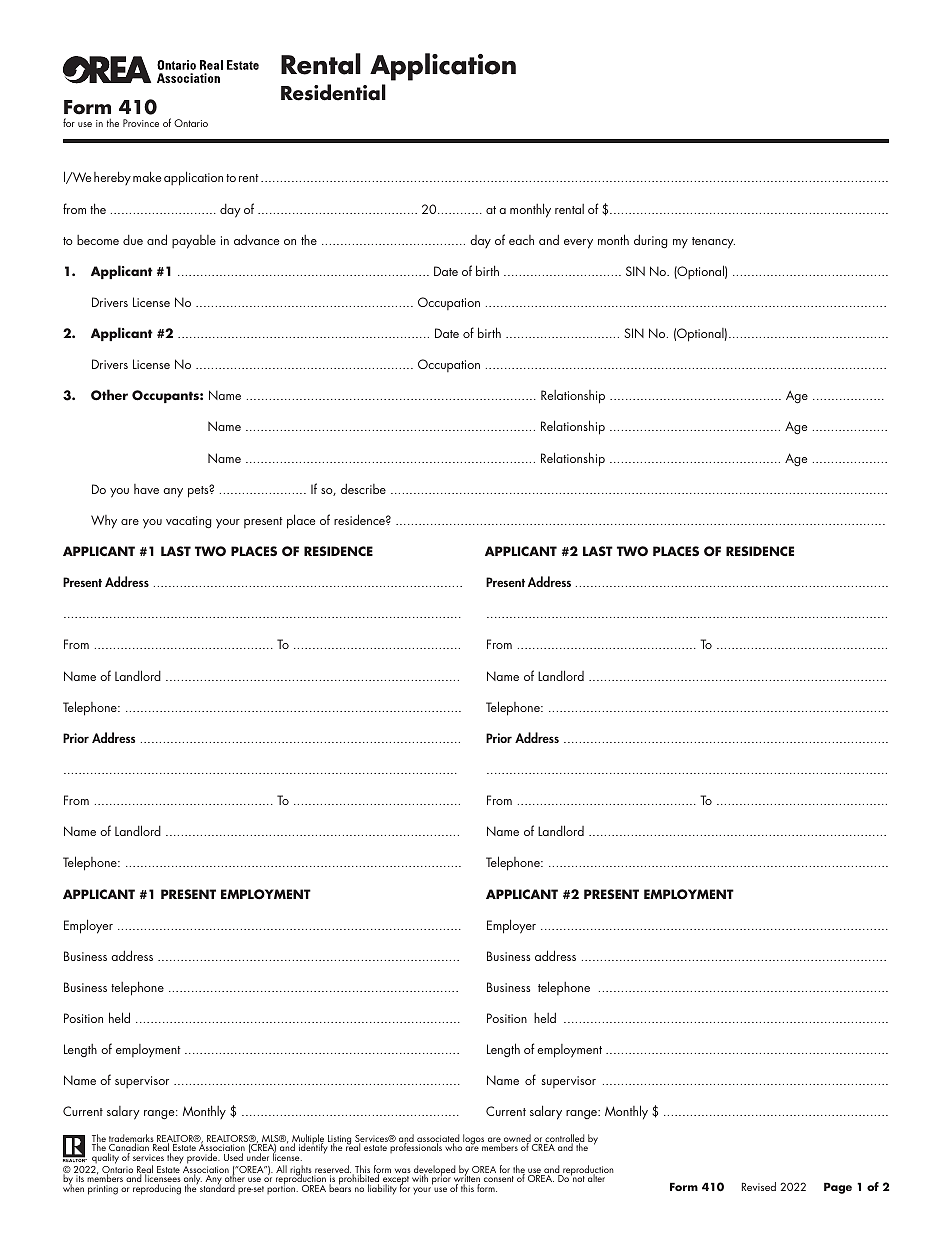 The width and height of the document is (952, 1233). What do you see at coordinates (141, 123) in the document?
I see `Province` at bounding box center [141, 123].
